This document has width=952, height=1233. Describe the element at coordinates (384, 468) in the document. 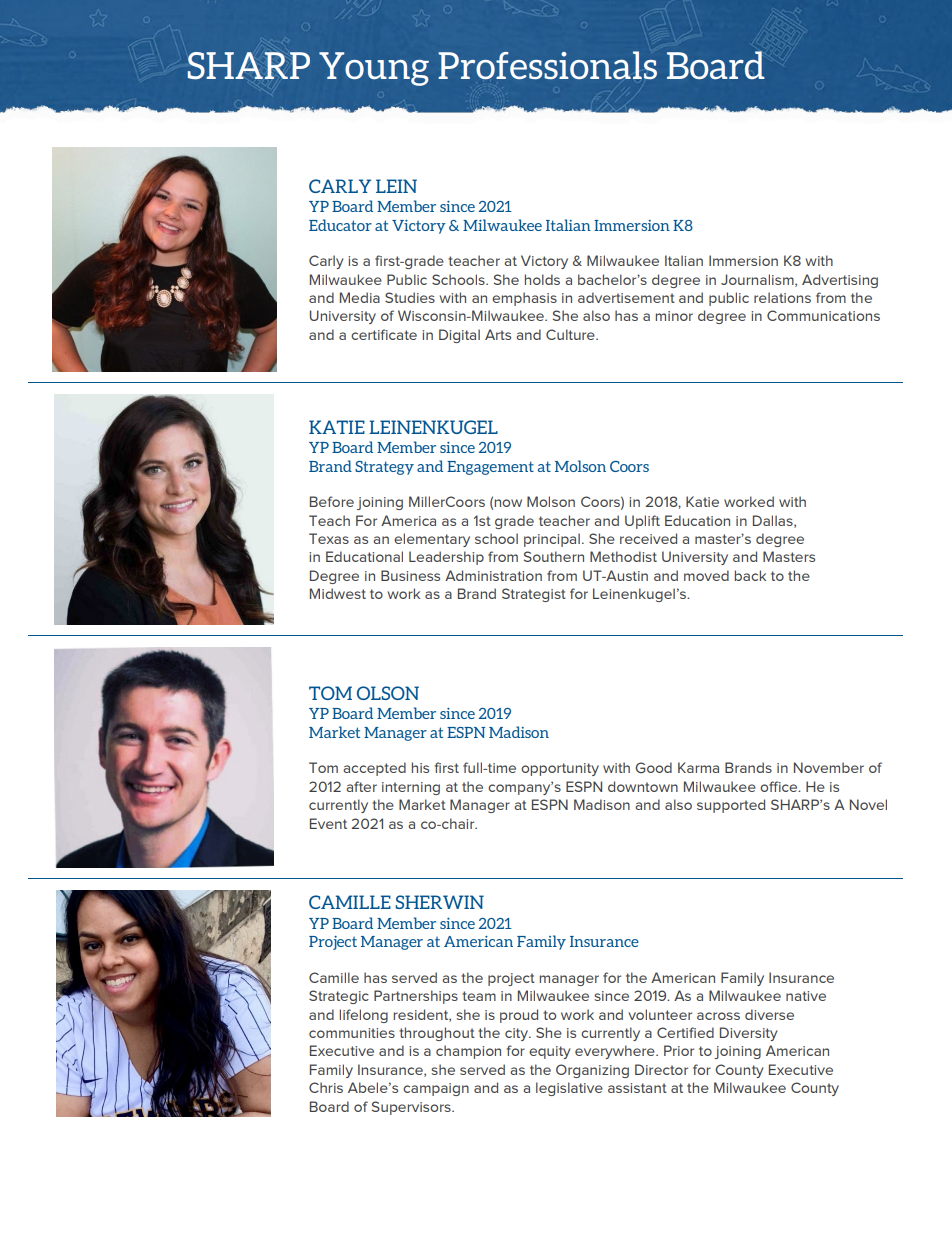

I see `Strategy` at that location.
